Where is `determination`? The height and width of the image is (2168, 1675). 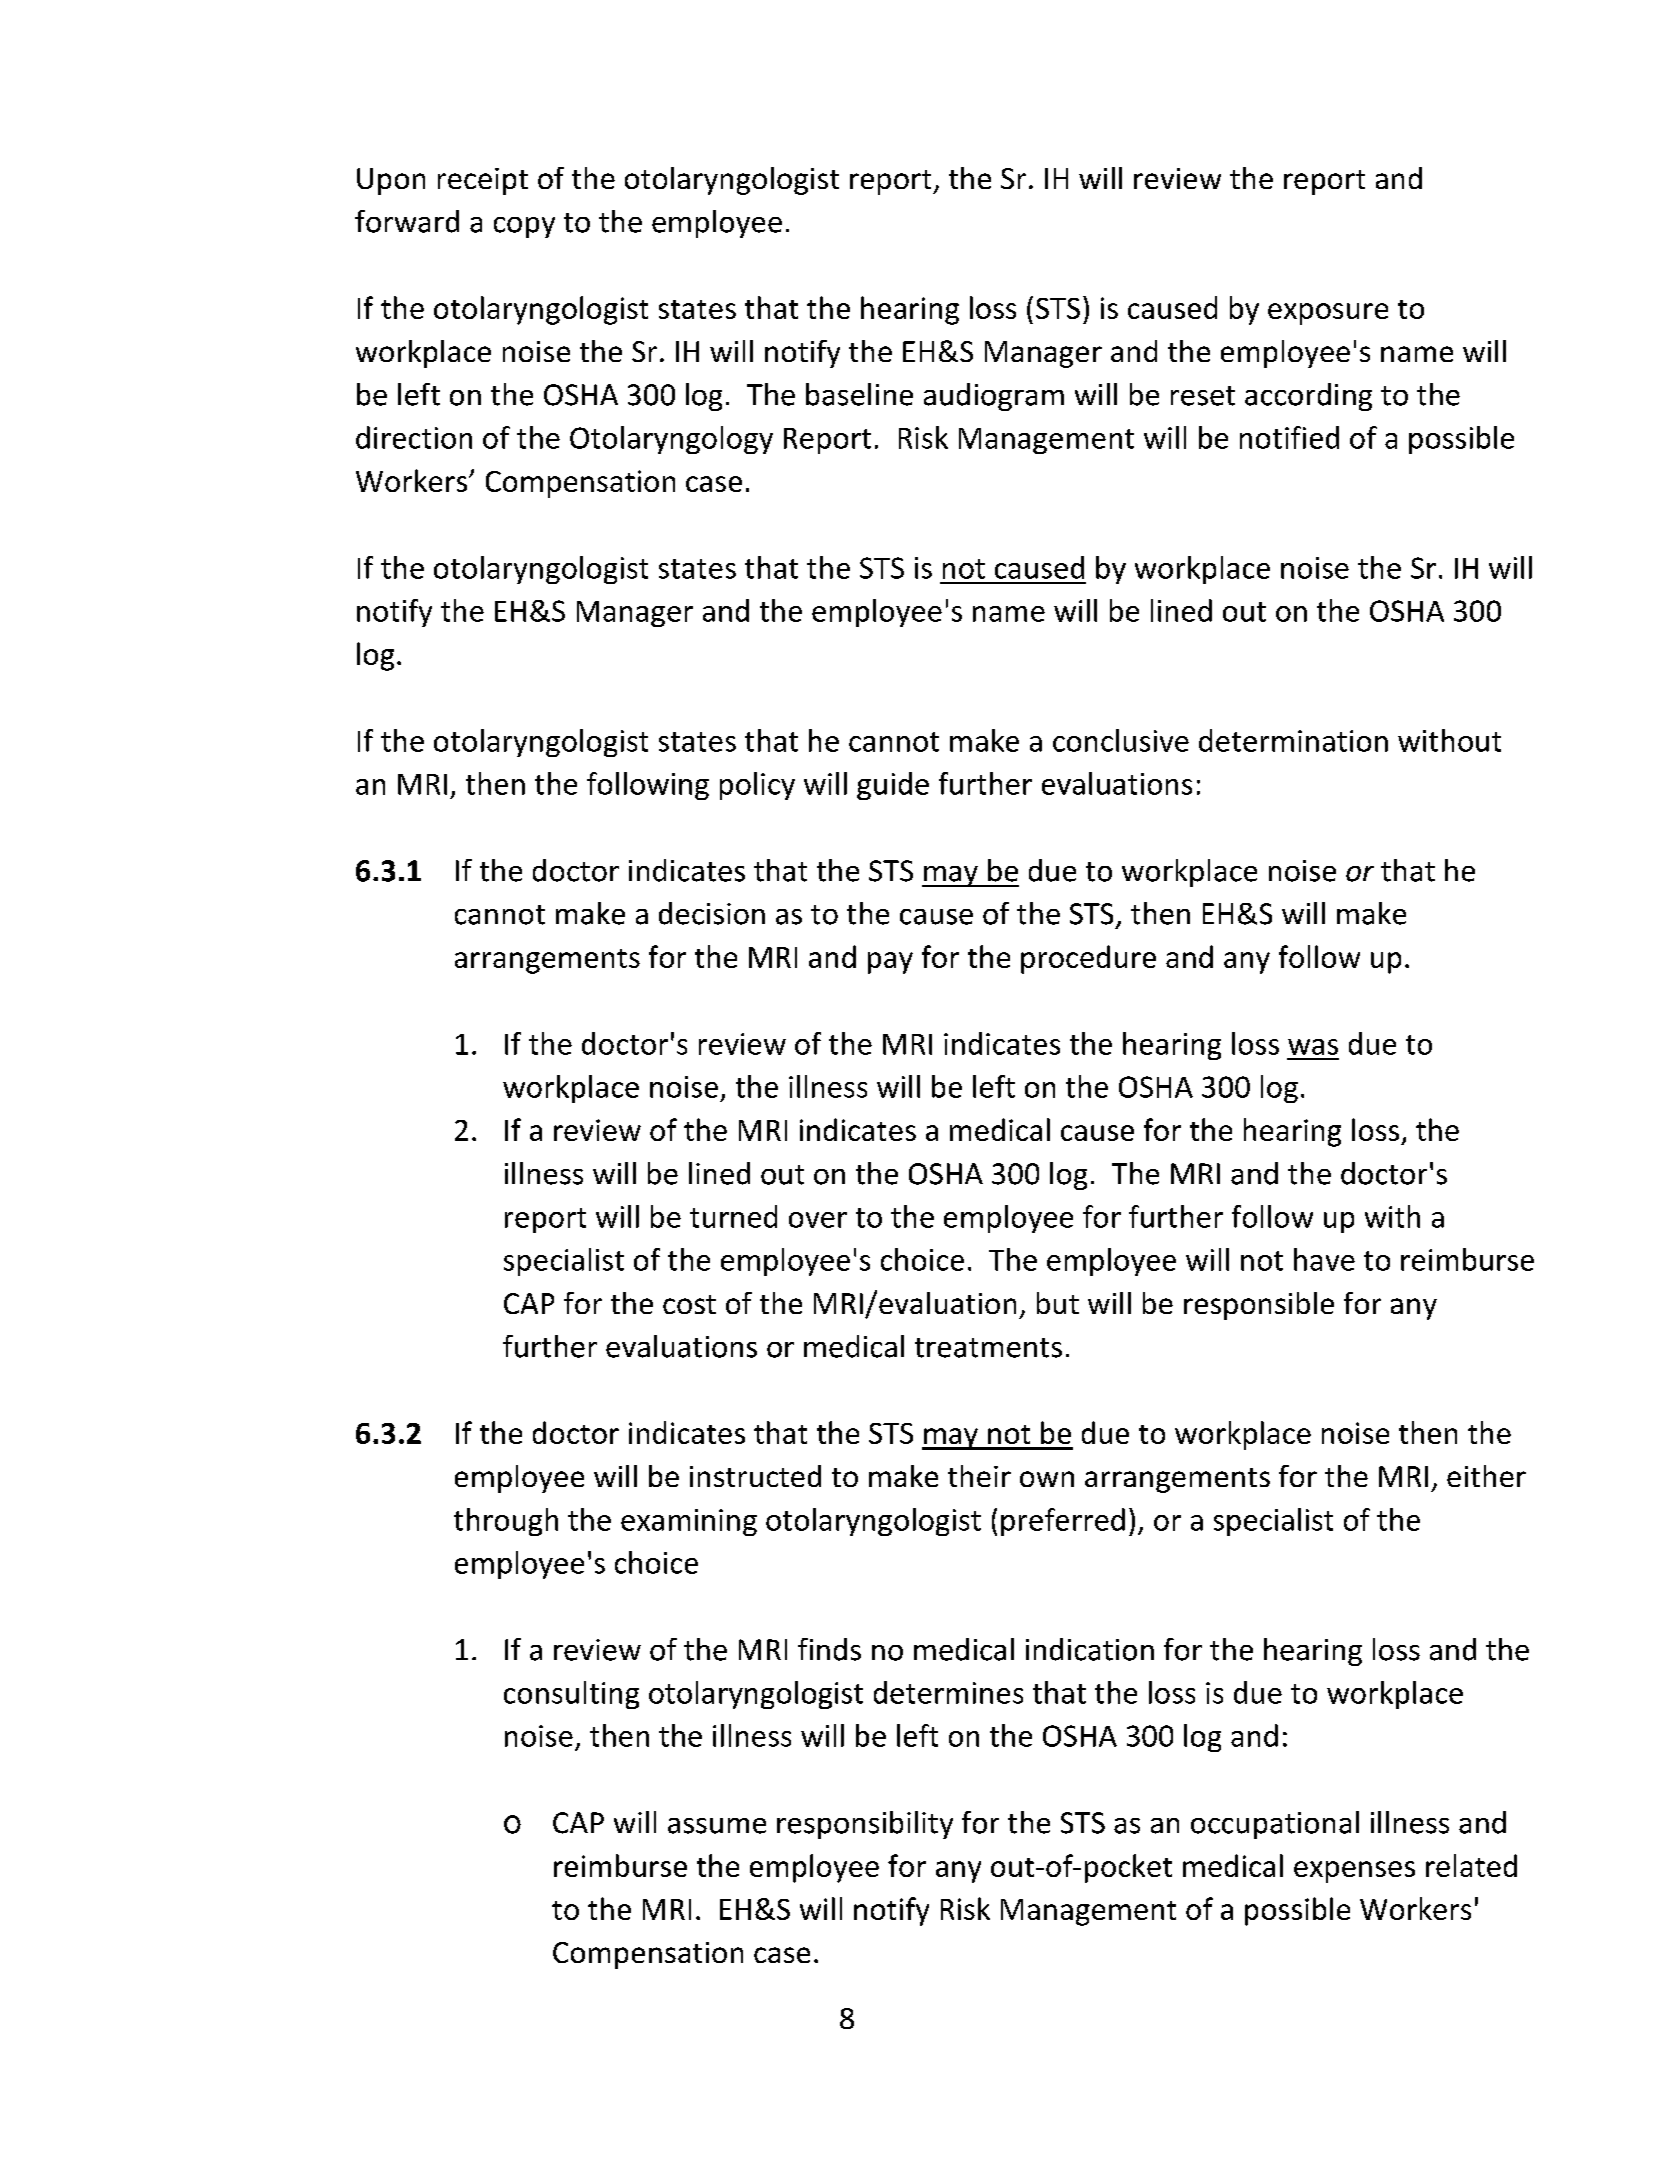
determination is located at coordinates (1293, 740).
